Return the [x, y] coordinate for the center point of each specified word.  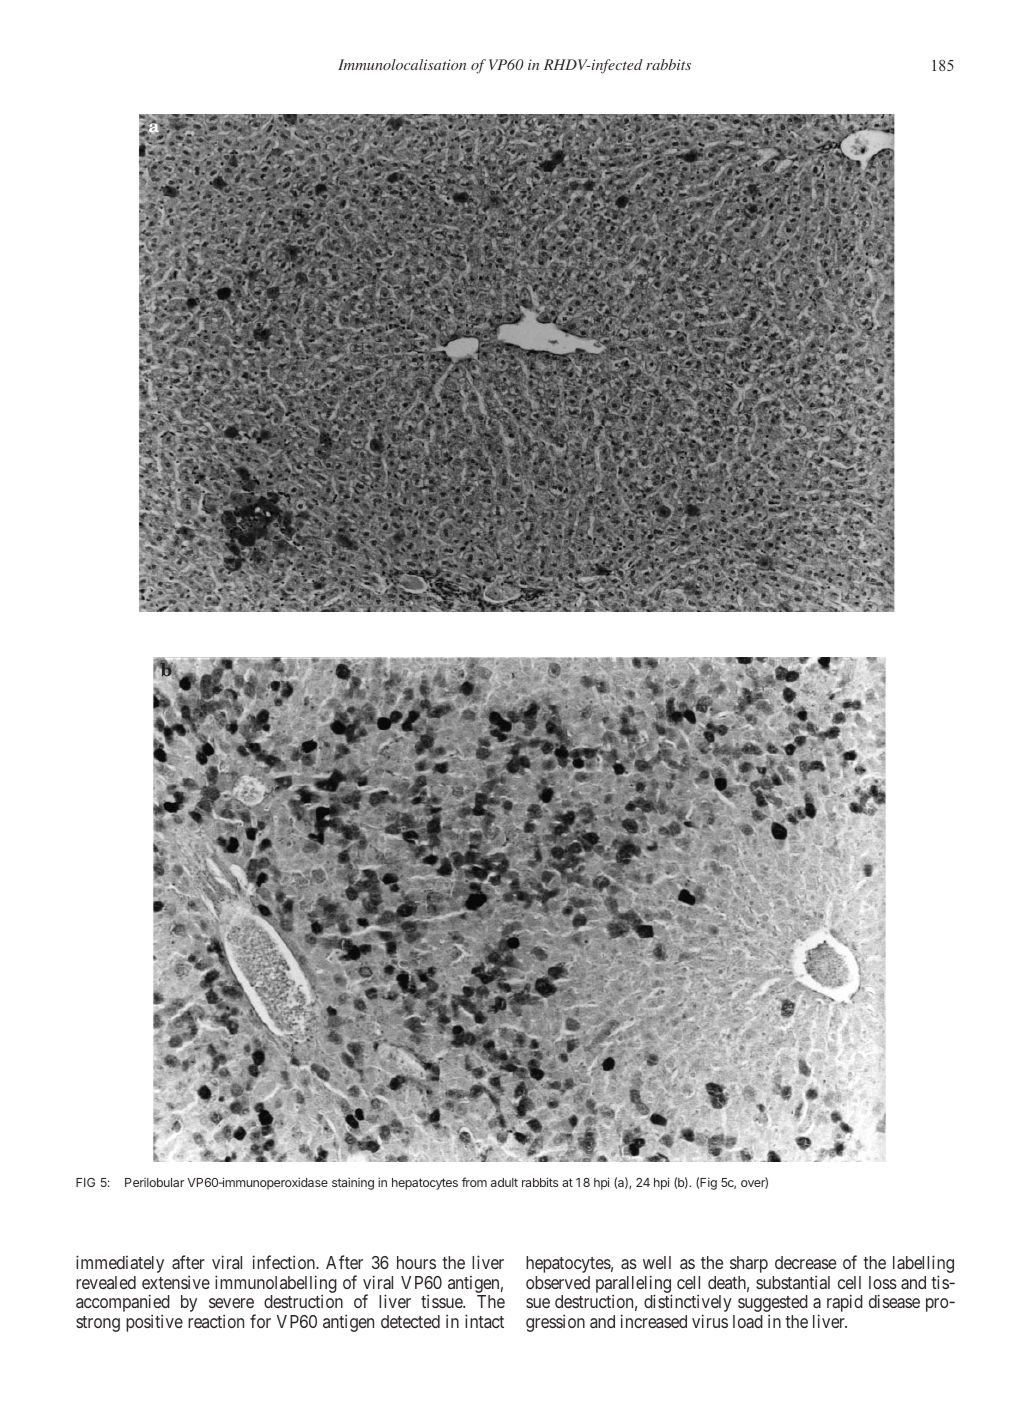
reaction [216, 1321]
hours [416, 1262]
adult [504, 1182]
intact [484, 1321]
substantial [793, 1282]
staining [353, 1183]
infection [285, 1262]
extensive [176, 1282]
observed [558, 1282]
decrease [805, 1262]
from [474, 1182]
